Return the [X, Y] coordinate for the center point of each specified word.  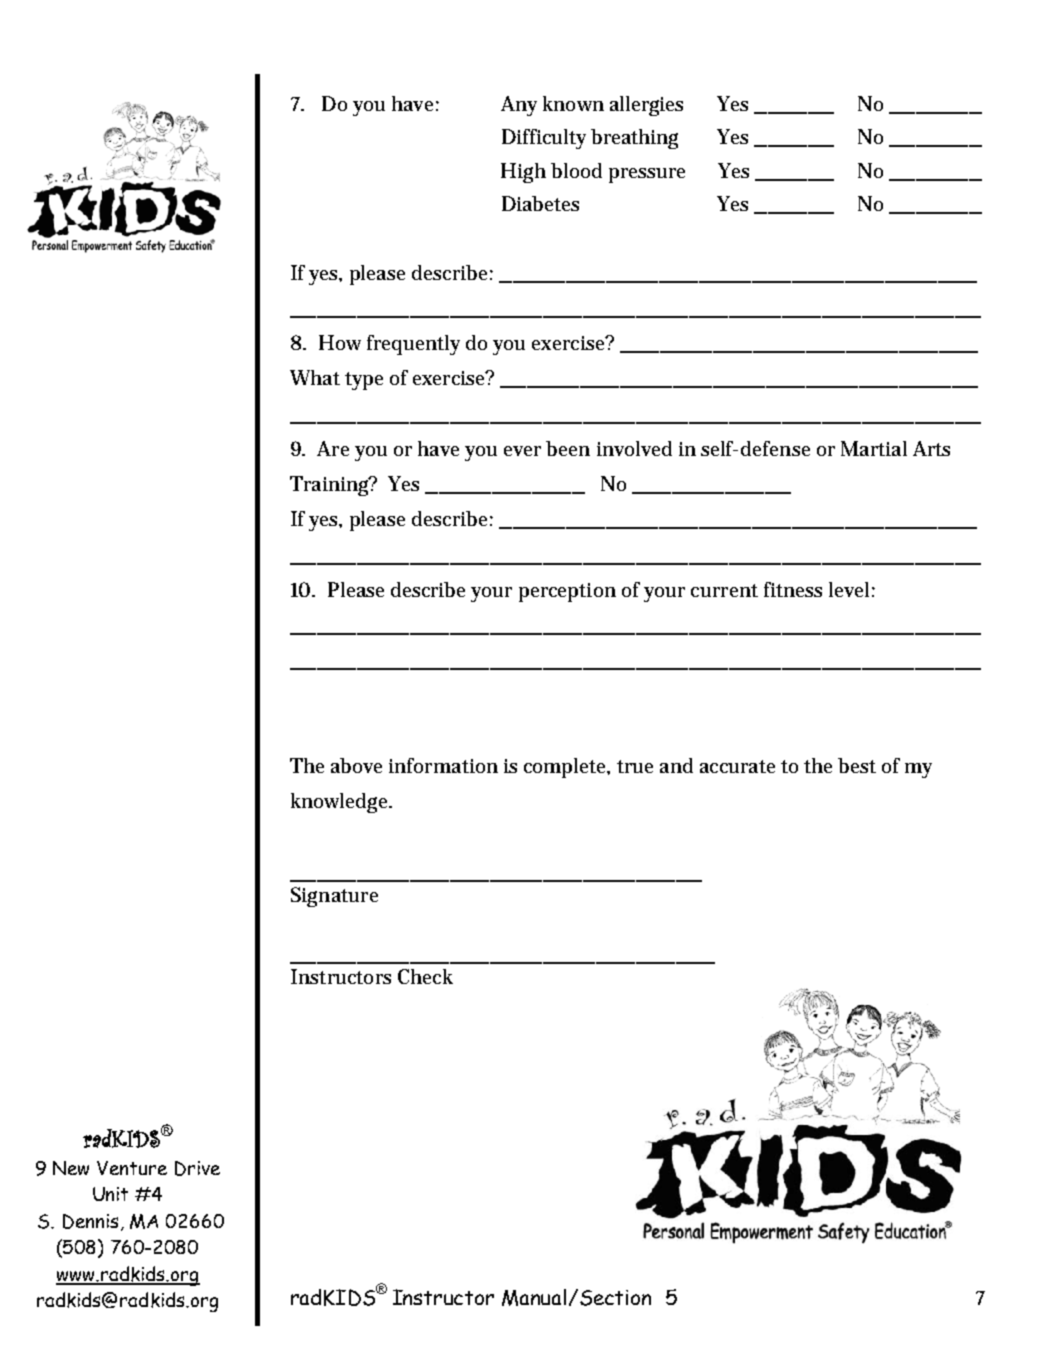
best [857, 765]
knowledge [341, 803]
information [443, 765]
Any [519, 106]
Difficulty [544, 139]
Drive [197, 1168]
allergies [646, 106]
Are [333, 448]
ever [522, 451]
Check [425, 976]
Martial [874, 448]
